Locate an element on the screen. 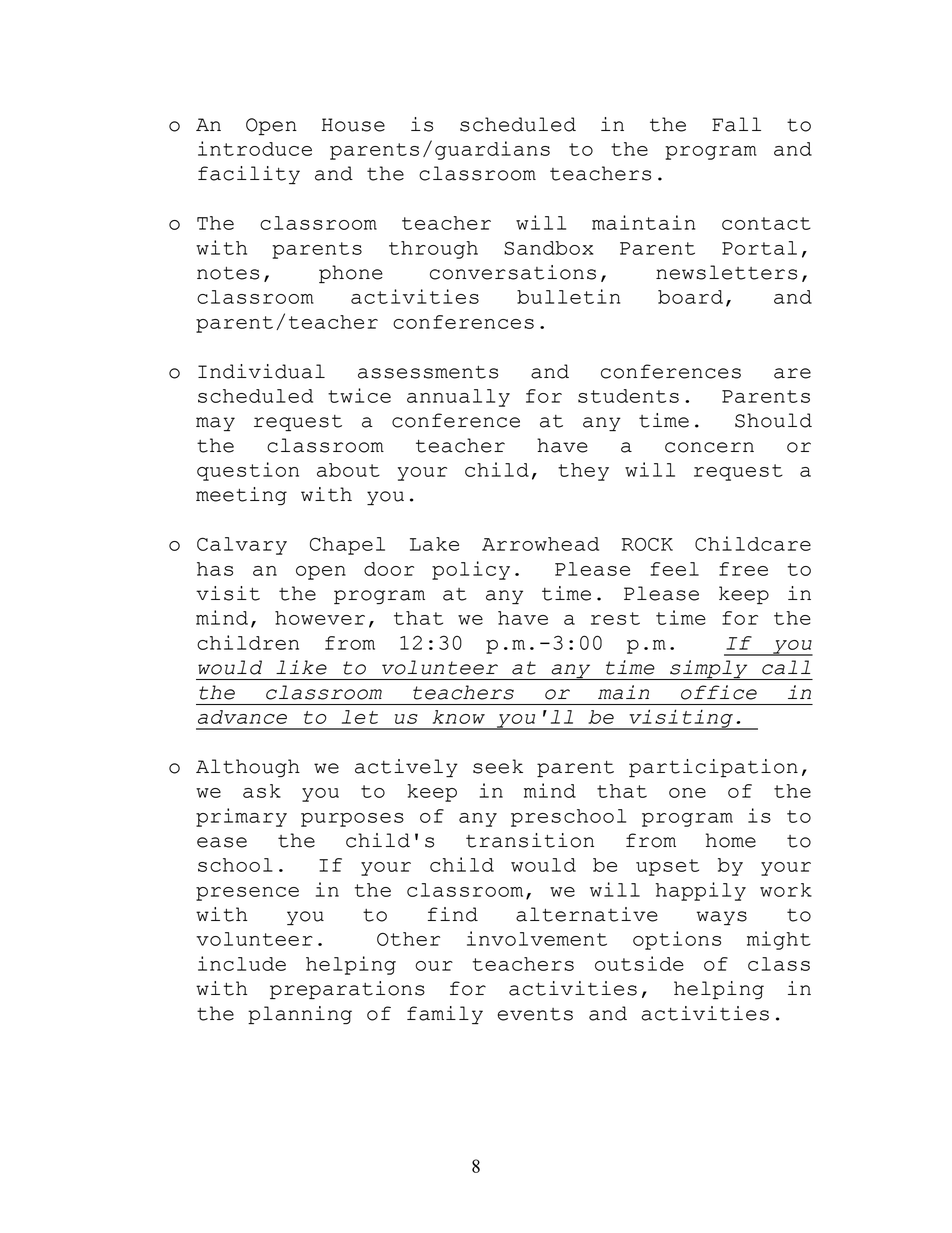 The height and width of the screenshot is (1233, 952). Fall is located at coordinates (736, 124).
